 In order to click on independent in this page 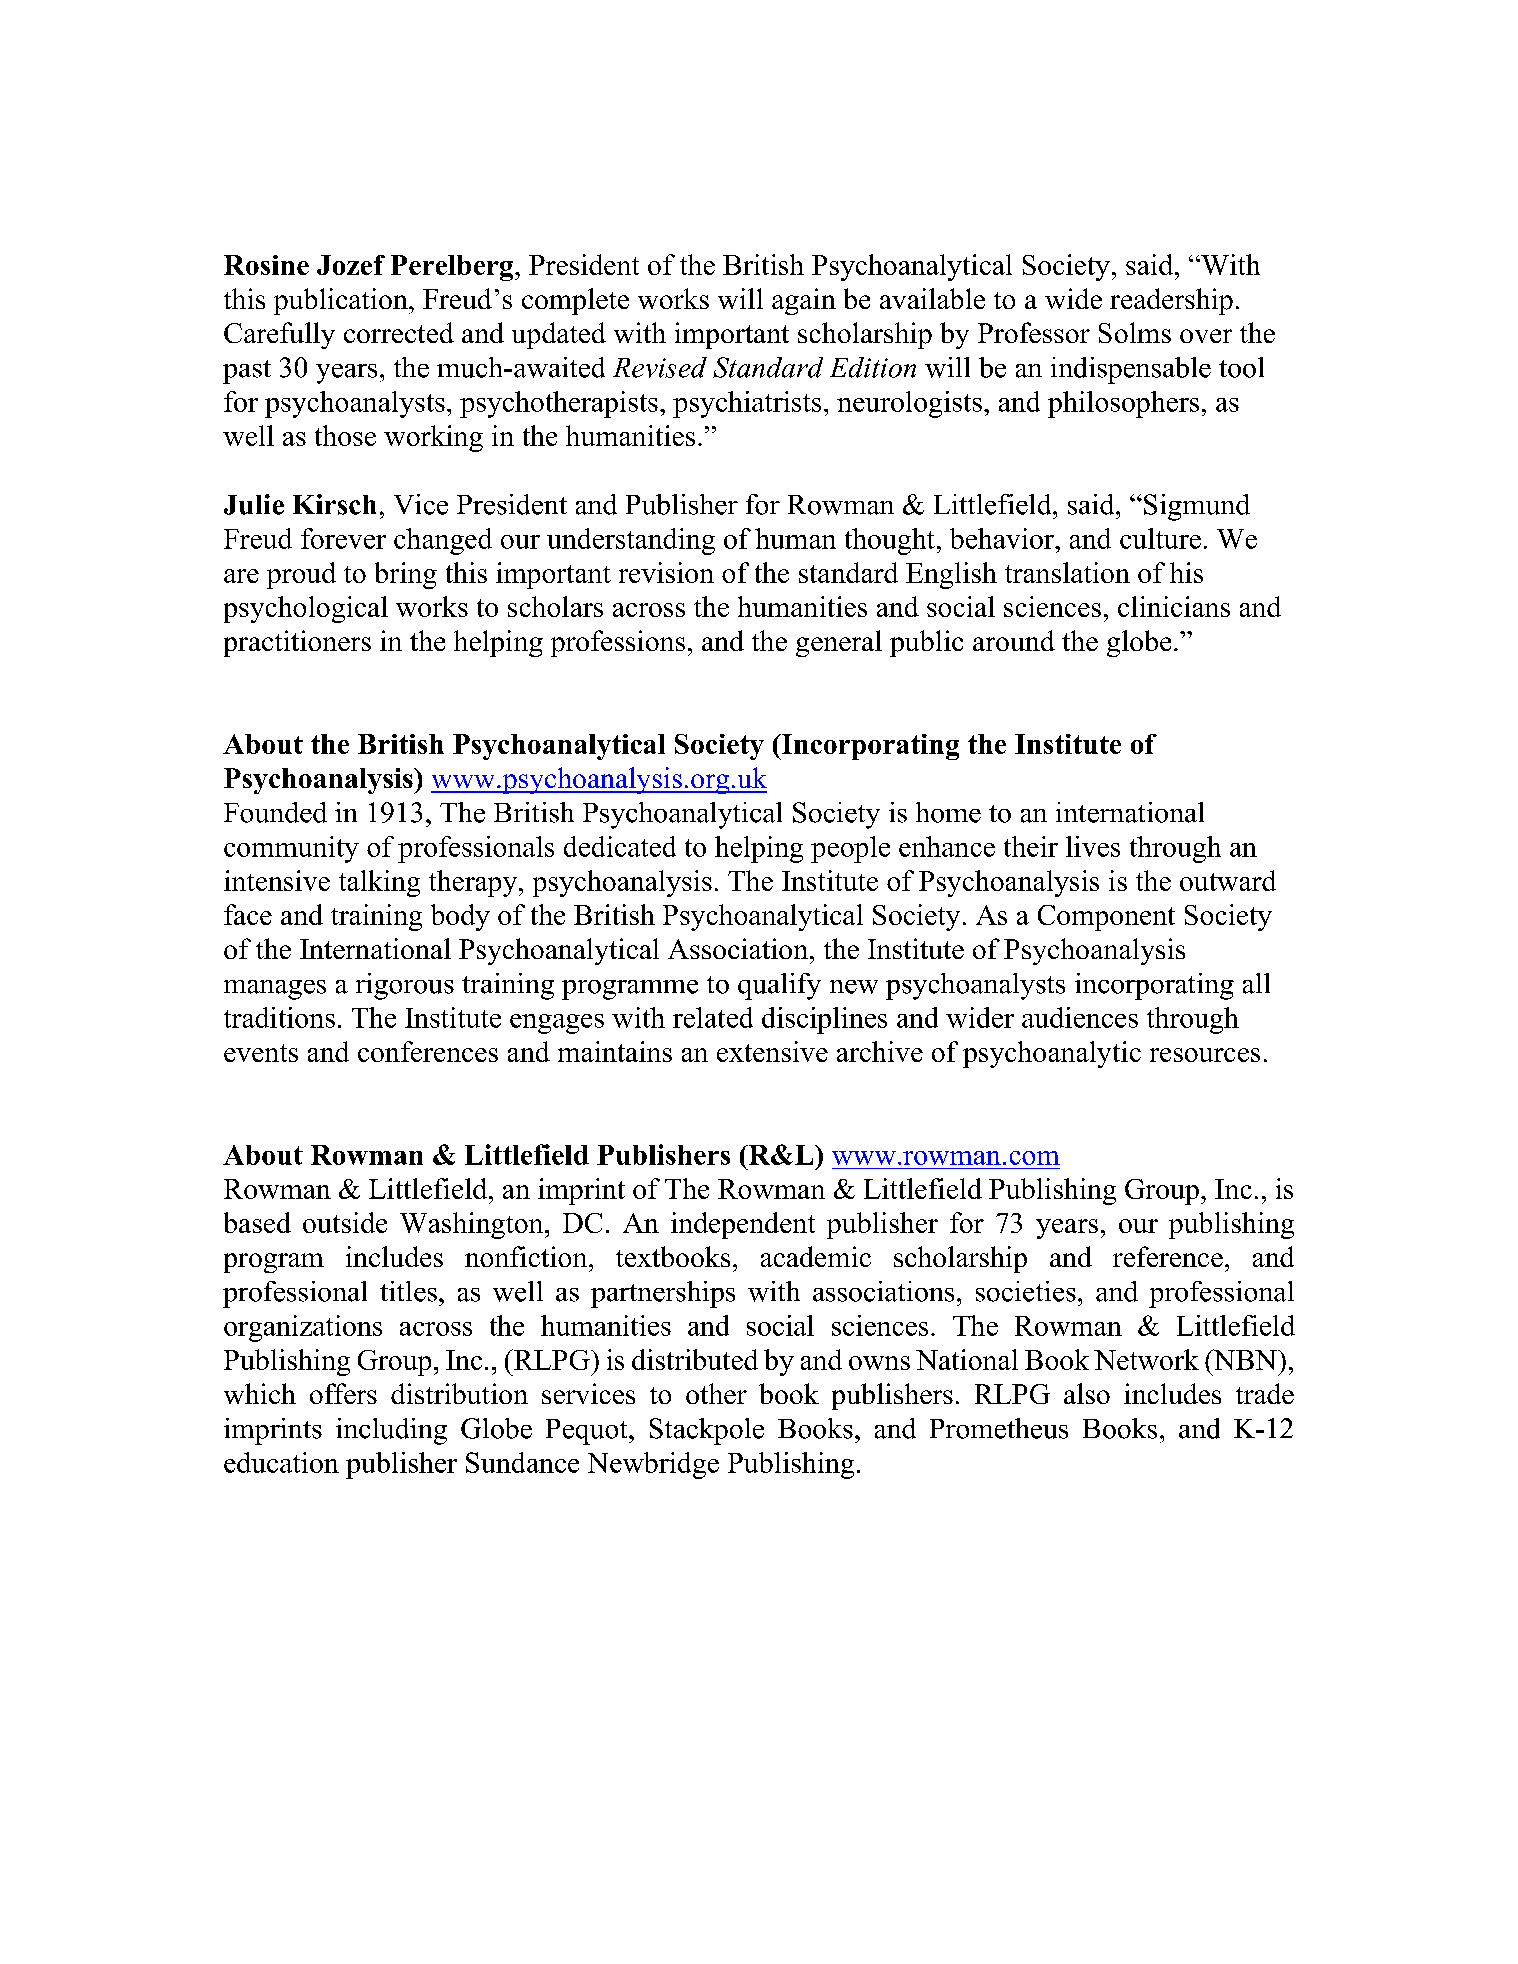, I will do `click(743, 1225)`.
